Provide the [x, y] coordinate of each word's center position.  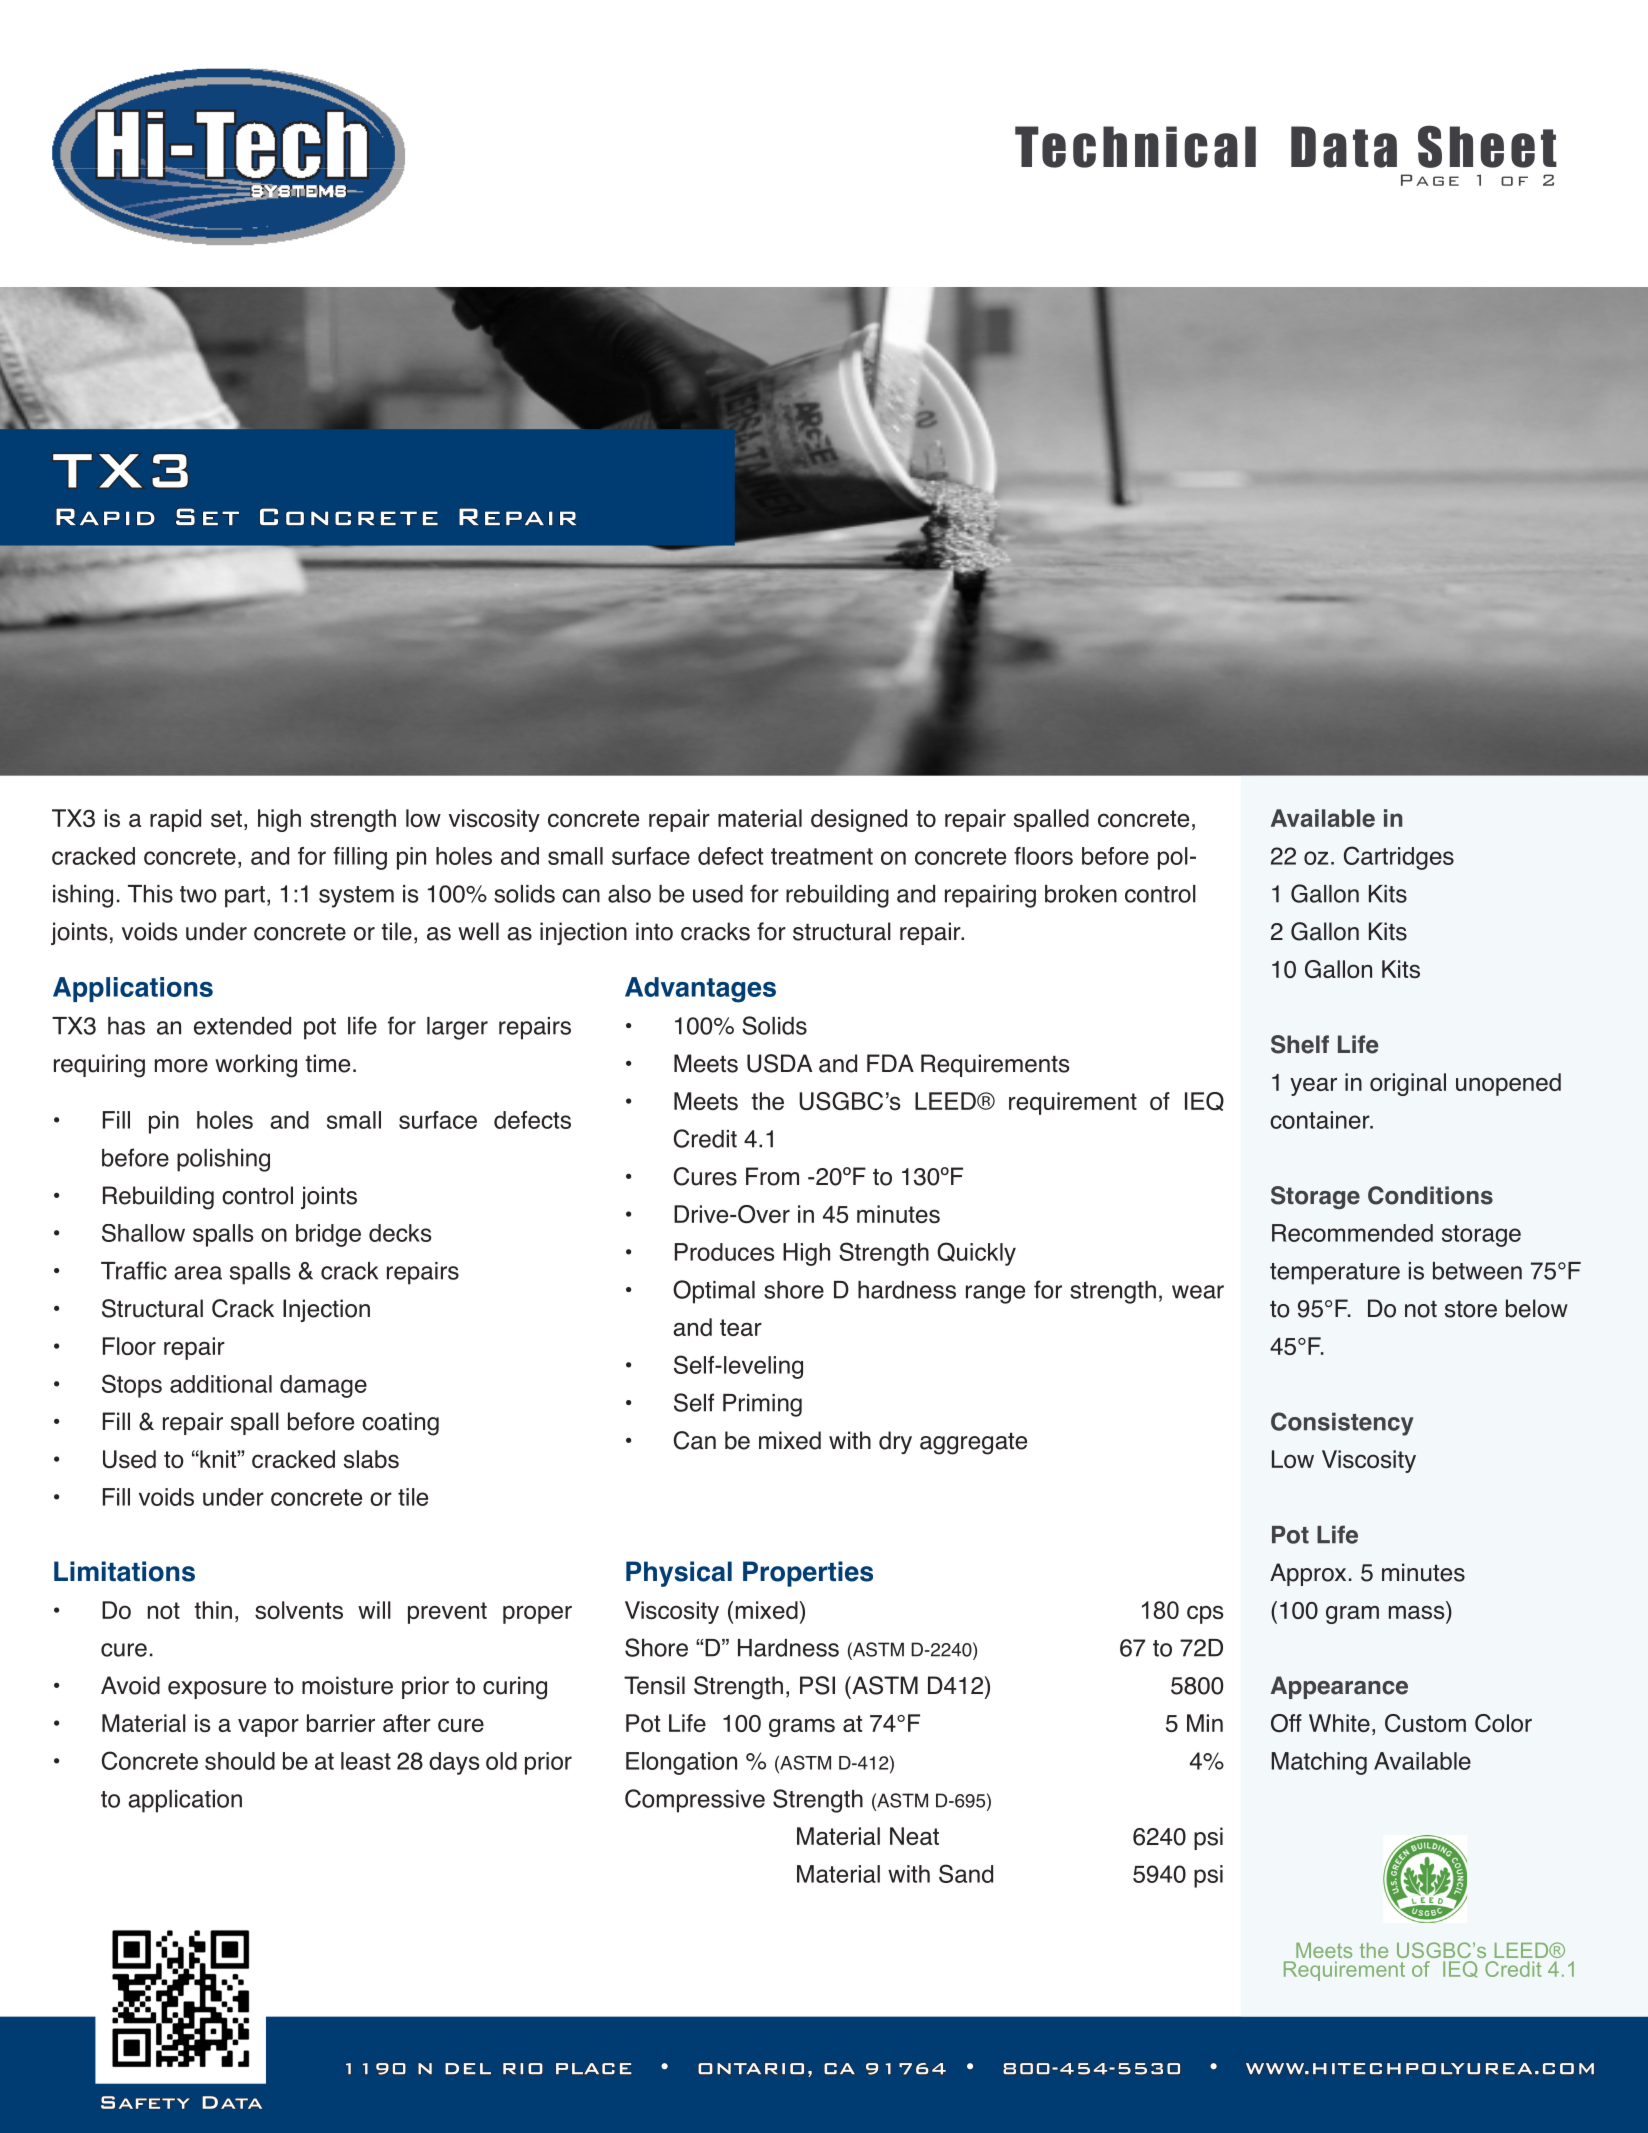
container [1321, 1120]
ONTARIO [751, 2068]
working [256, 1066]
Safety [145, 2102]
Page [1430, 180]
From [772, 1176]
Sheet [1487, 146]
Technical [1135, 147]
